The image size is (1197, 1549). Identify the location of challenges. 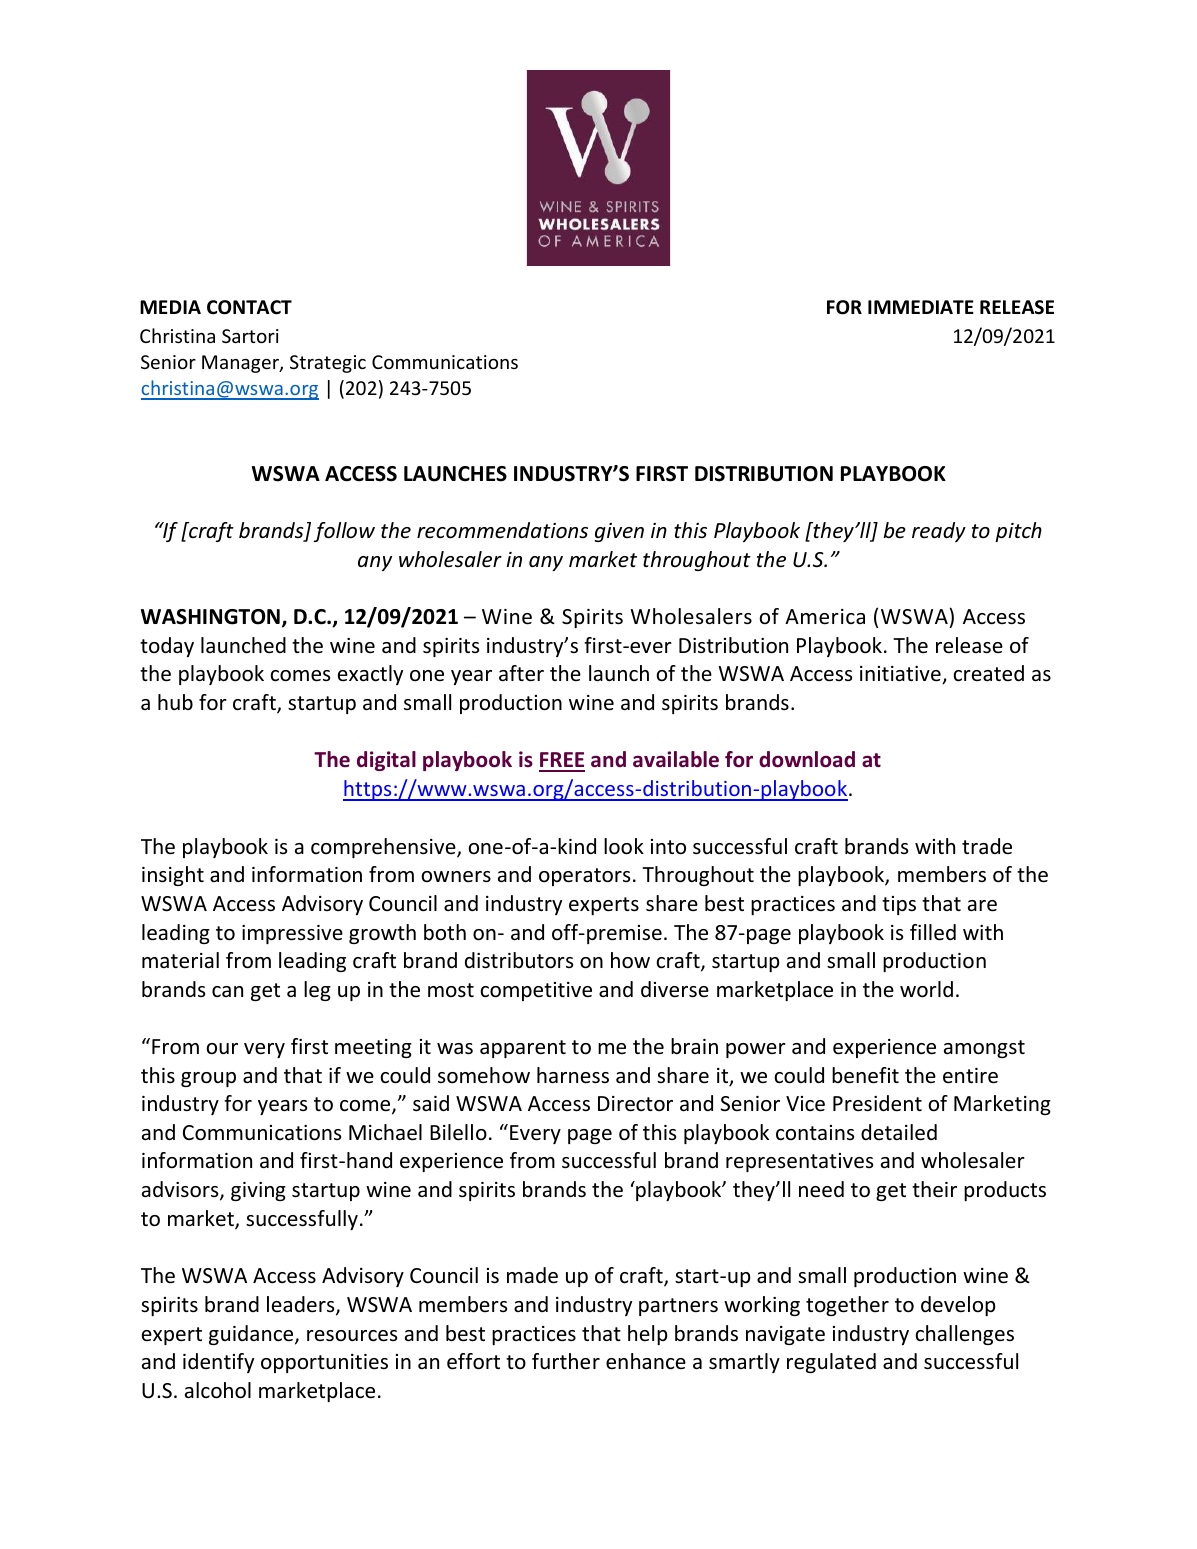
(964, 1335).
